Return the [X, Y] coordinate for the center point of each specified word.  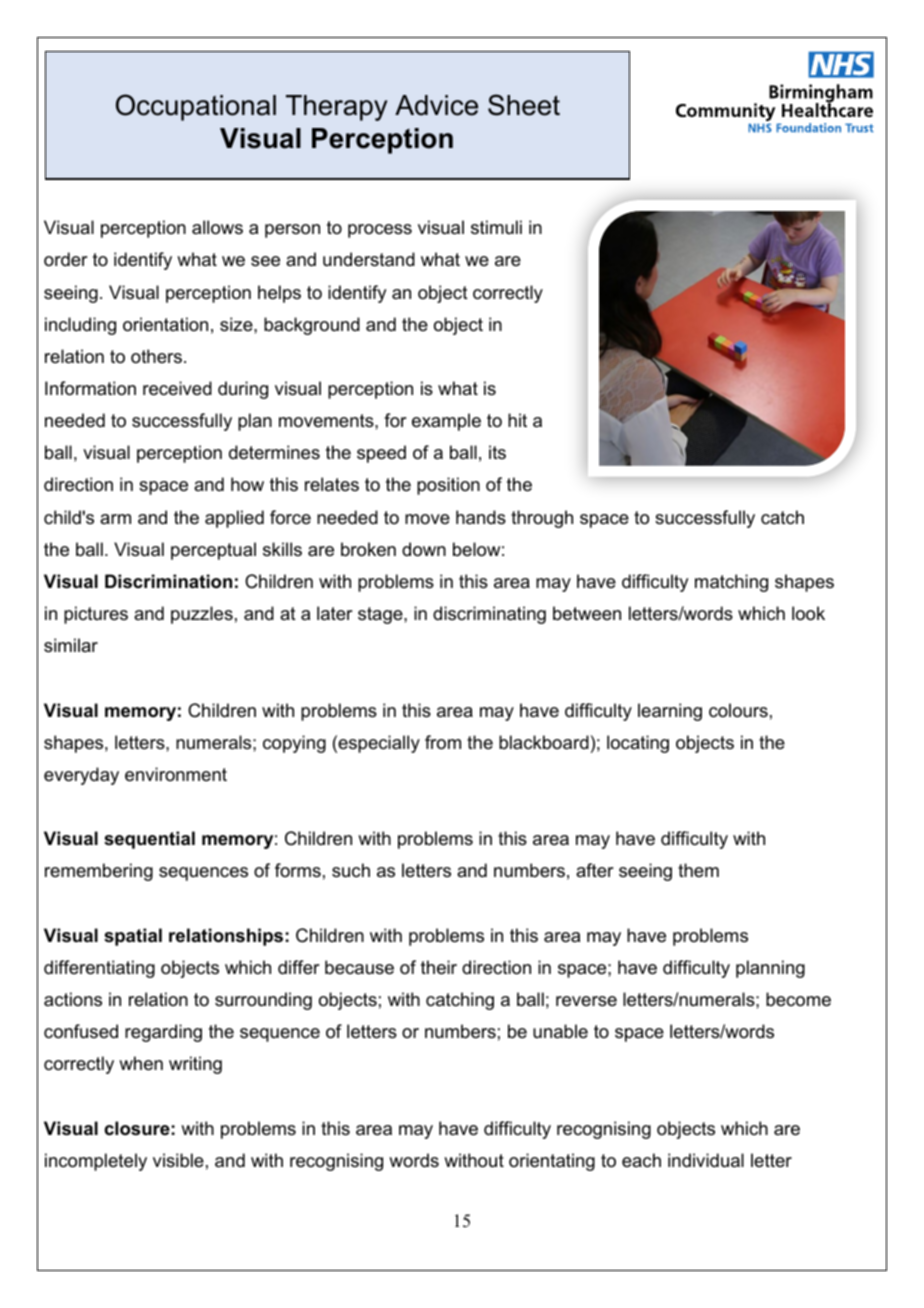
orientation [165, 324]
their [439, 967]
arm [115, 519]
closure [137, 1128]
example [446, 422]
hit [517, 420]
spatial [133, 937]
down [424, 549]
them [698, 870]
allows [217, 227]
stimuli [496, 227]
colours [738, 710]
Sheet [524, 105]
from [443, 742]
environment [176, 774]
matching [731, 583]
